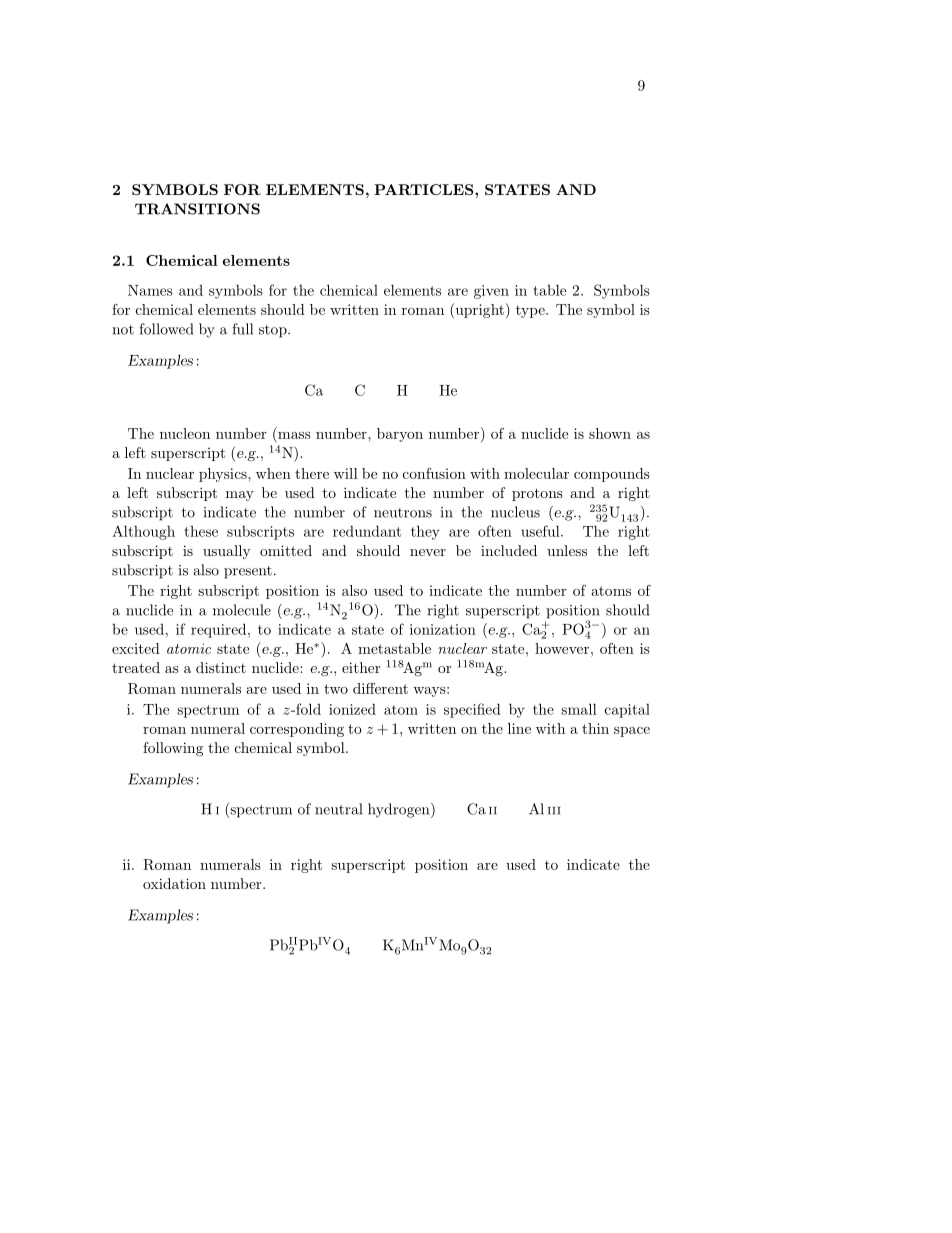 The height and width of the page is (1233, 952). I want to click on oxidation, so click(174, 883).
